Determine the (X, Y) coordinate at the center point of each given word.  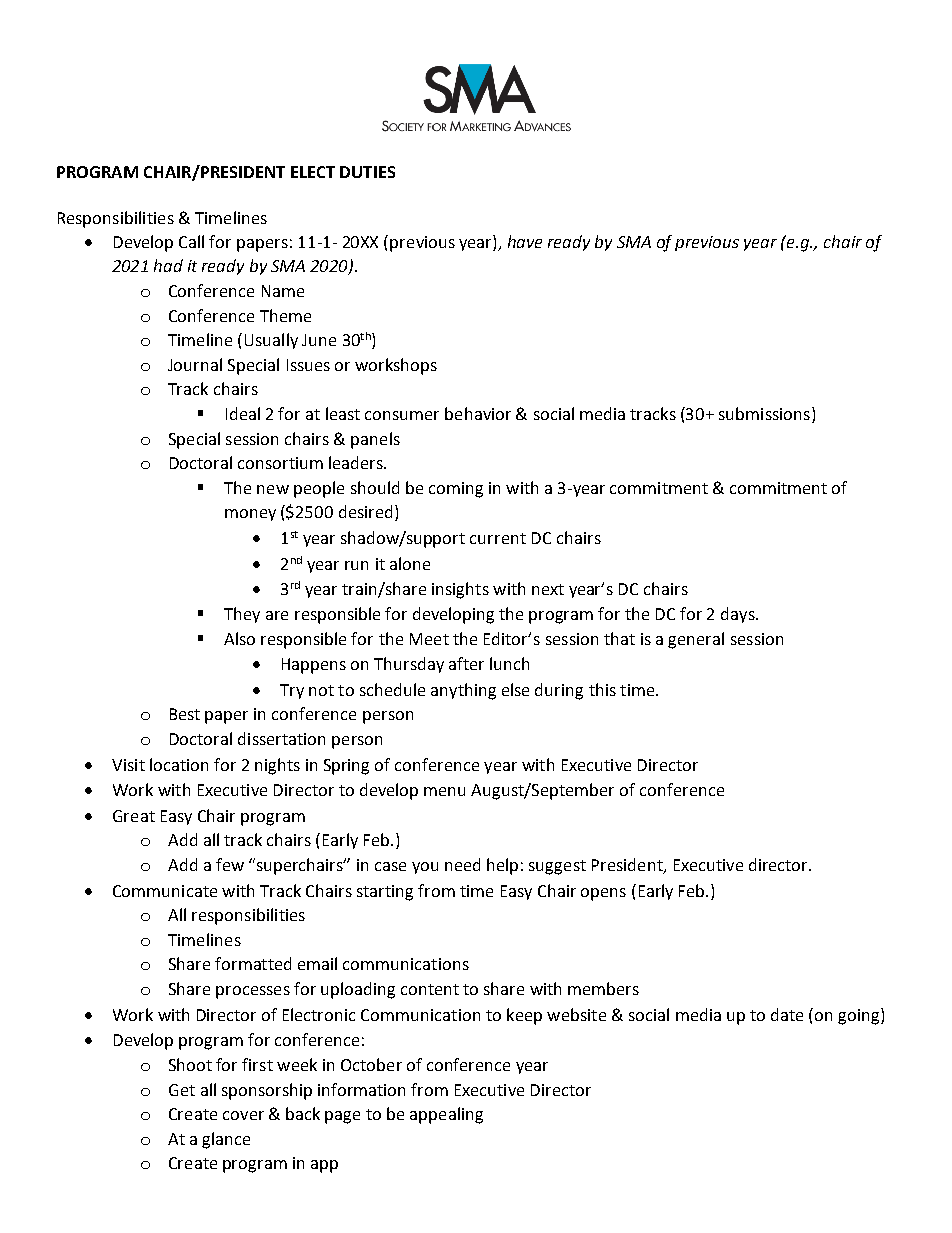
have (525, 241)
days (739, 615)
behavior (478, 413)
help (502, 866)
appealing (446, 1115)
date (787, 1014)
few (230, 864)
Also (239, 638)
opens (603, 894)
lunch (509, 663)
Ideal (243, 413)
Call (191, 241)
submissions (764, 413)
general (696, 640)
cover (243, 1115)
